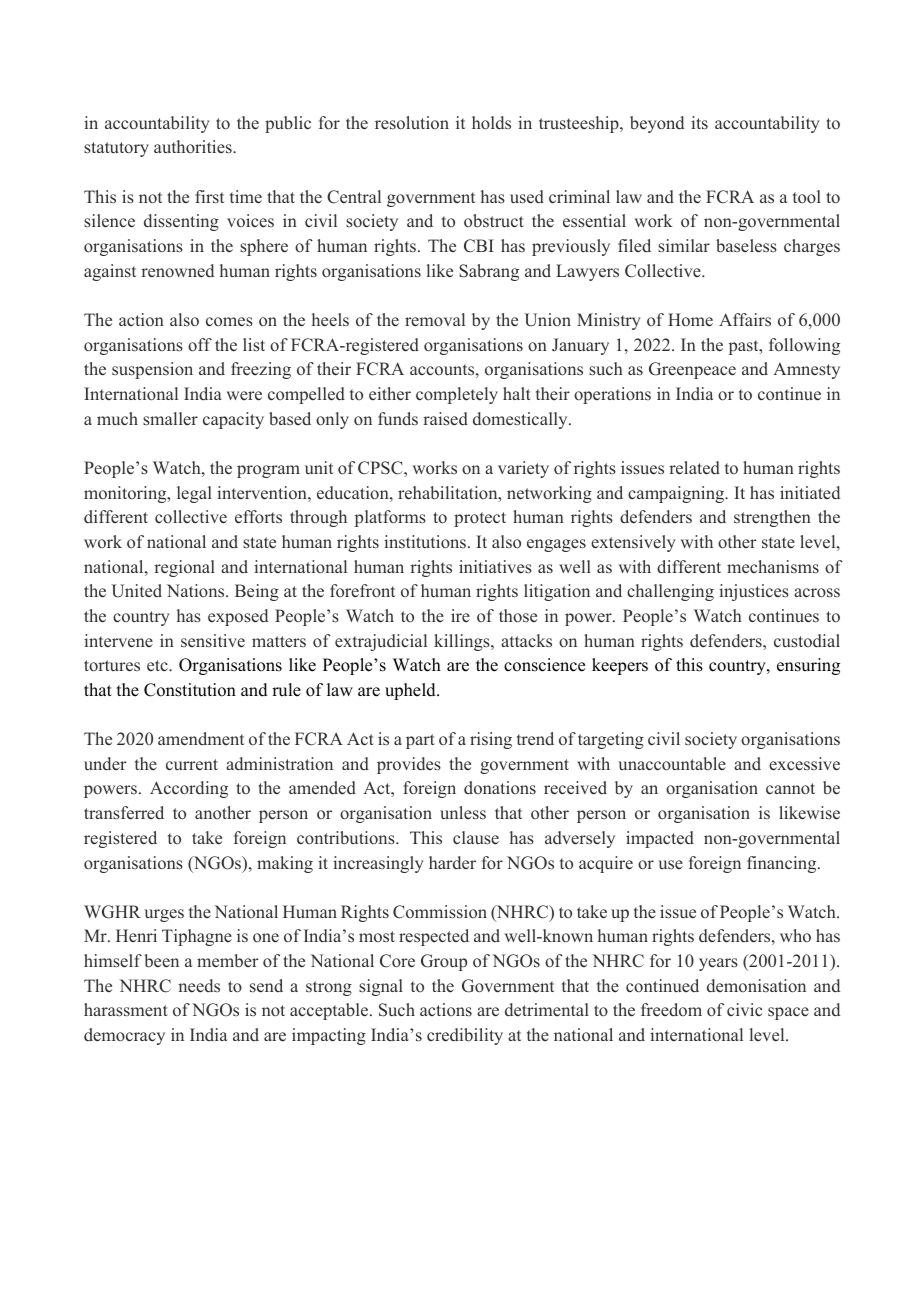 This screenshot has height=1308, width=924. What do you see at coordinates (170, 419) in the screenshot?
I see `smaller` at bounding box center [170, 419].
